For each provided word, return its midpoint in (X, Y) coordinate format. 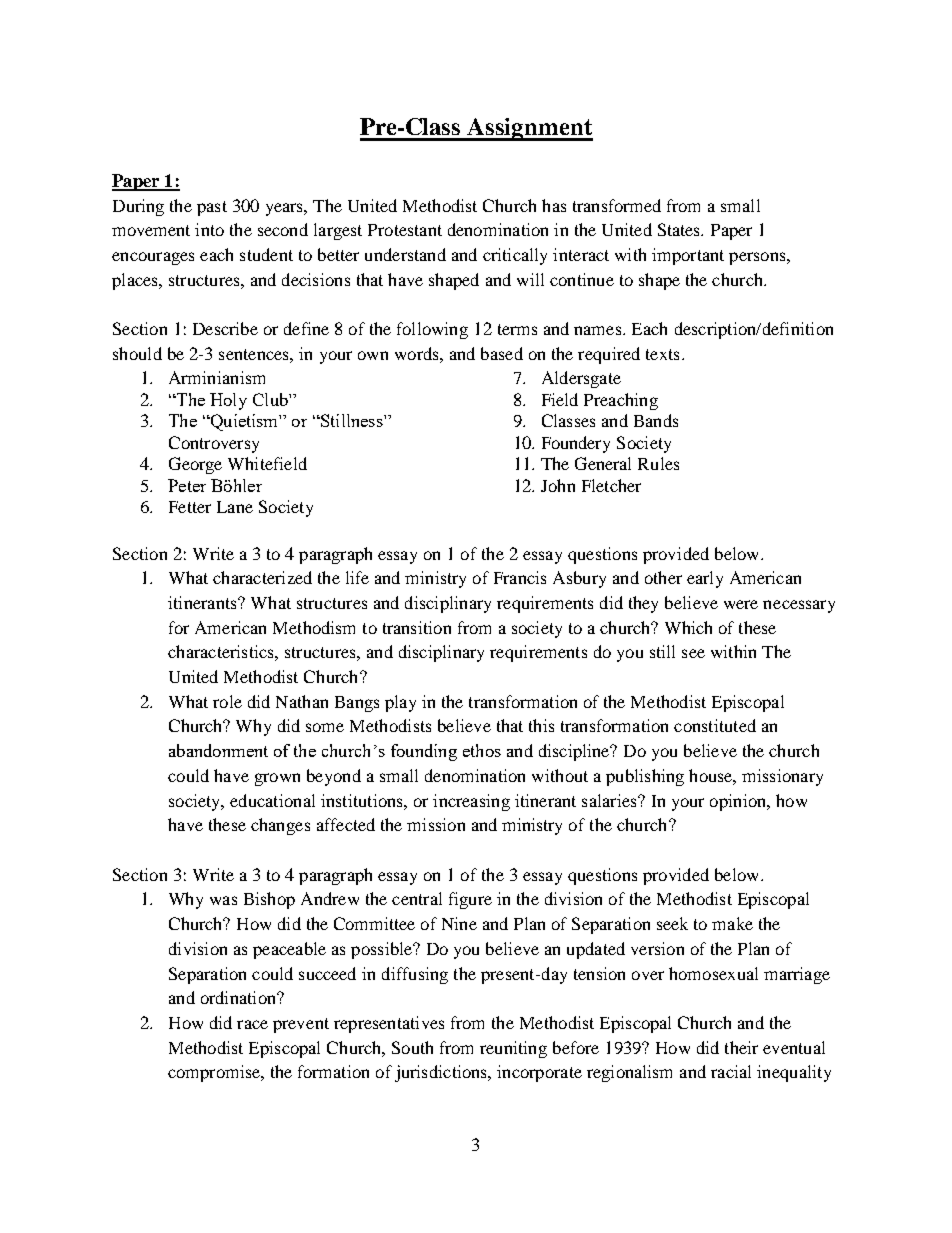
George (195, 465)
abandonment (218, 750)
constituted (715, 725)
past (212, 208)
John (558, 485)
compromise (215, 1073)
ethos (482, 750)
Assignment (529, 129)
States (680, 229)
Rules (658, 463)
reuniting (513, 1049)
